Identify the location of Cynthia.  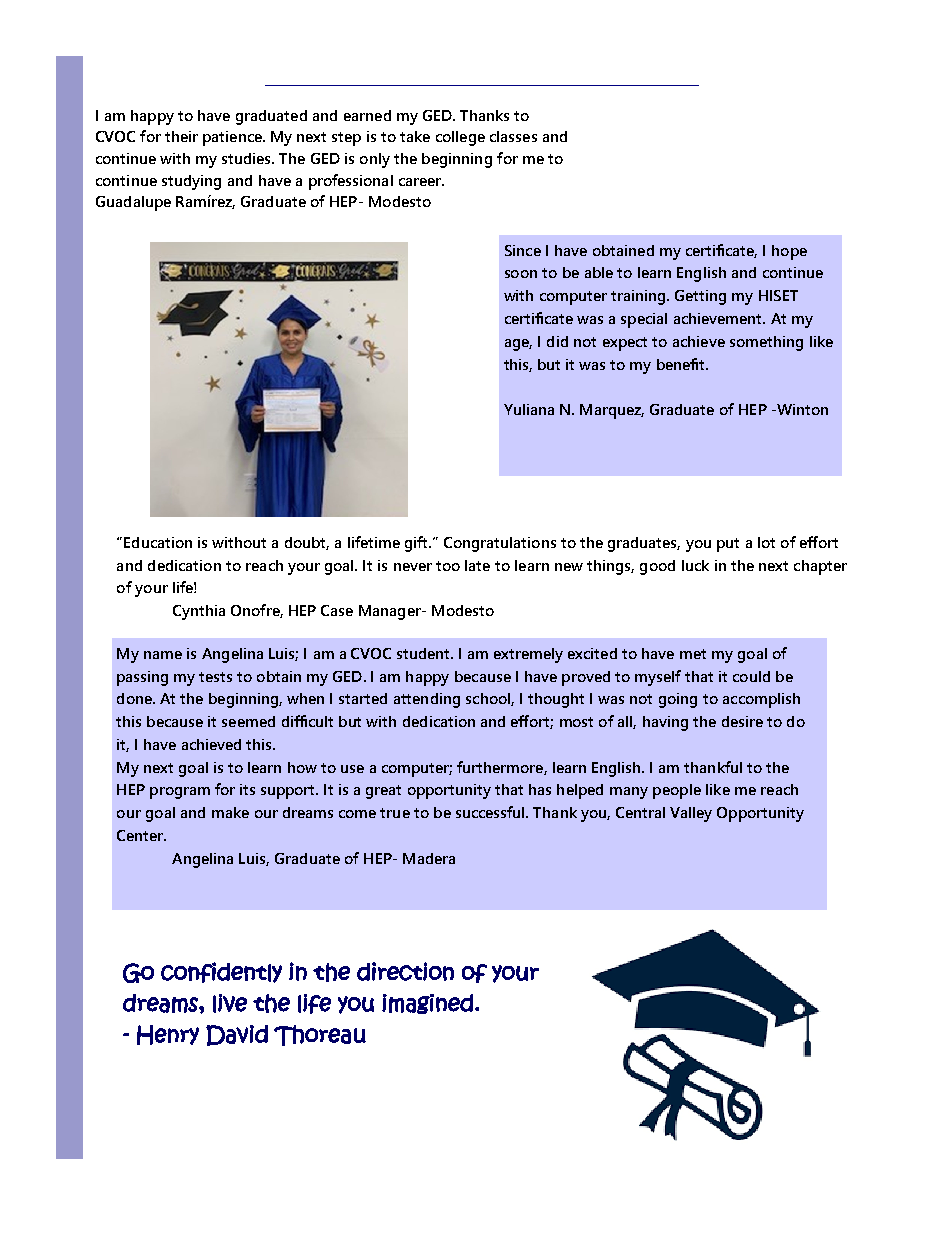
(199, 612).
